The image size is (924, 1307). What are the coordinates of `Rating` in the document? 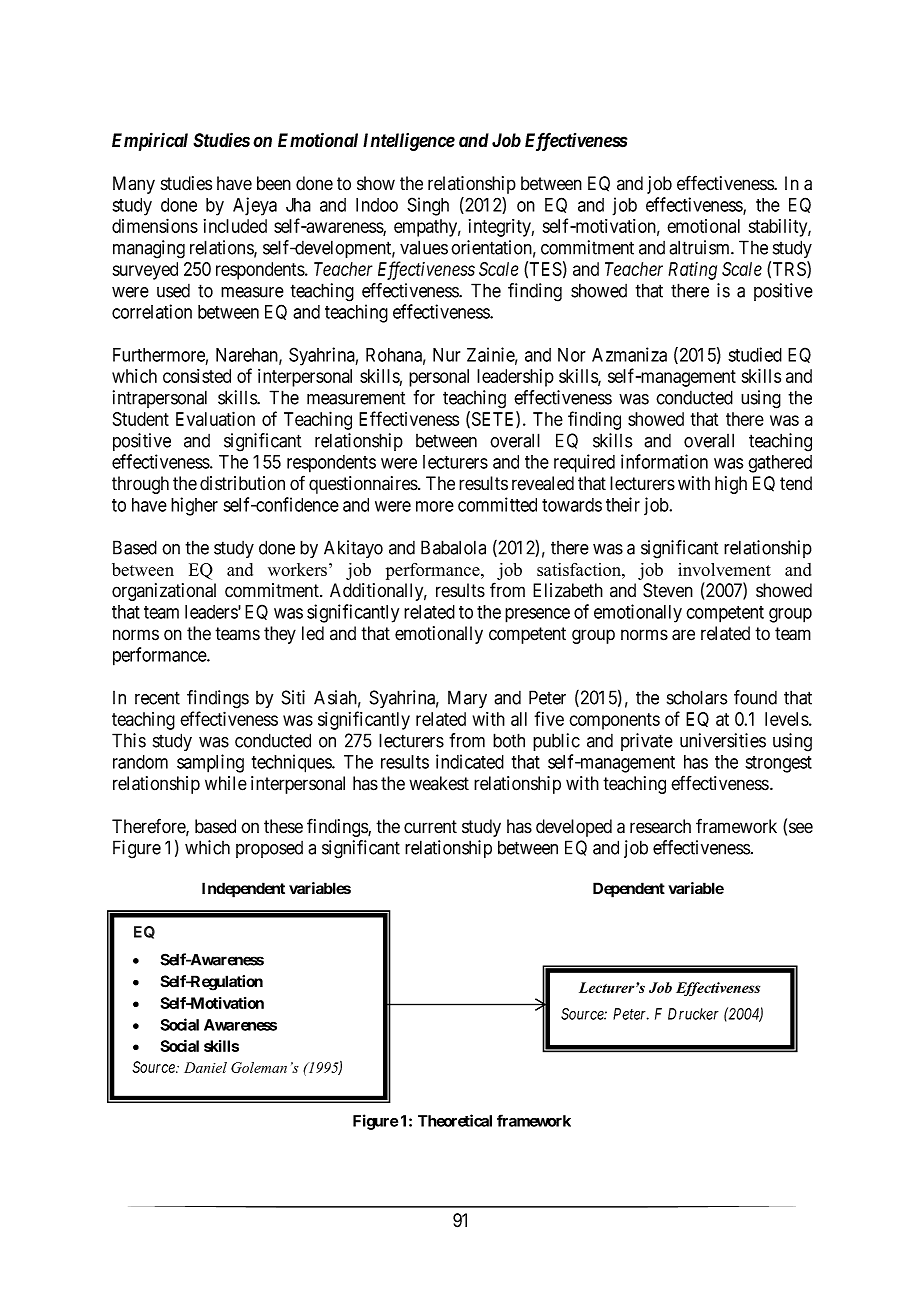 It's located at (692, 271).
